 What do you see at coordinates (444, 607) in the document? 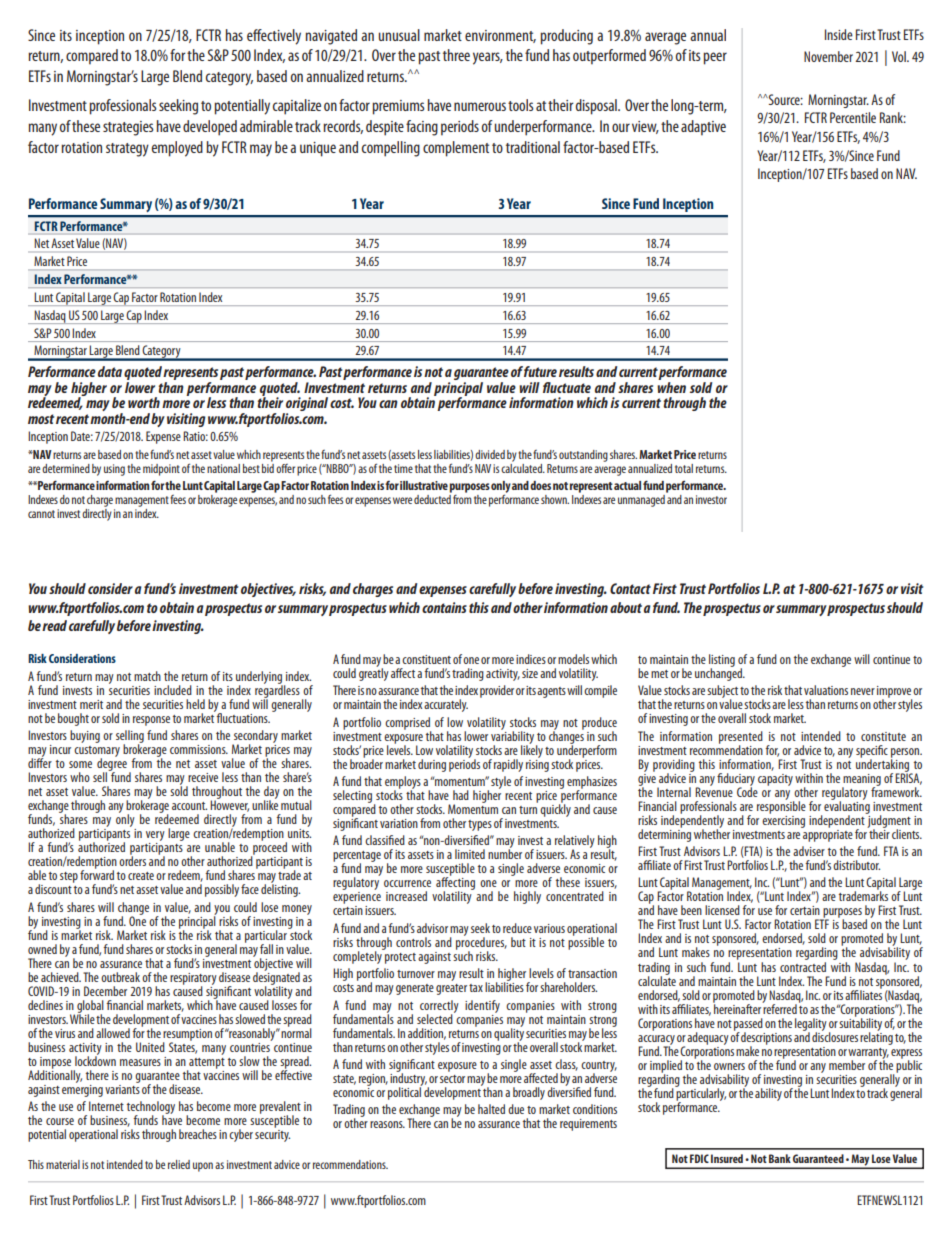
I see `contains` at bounding box center [444, 607].
